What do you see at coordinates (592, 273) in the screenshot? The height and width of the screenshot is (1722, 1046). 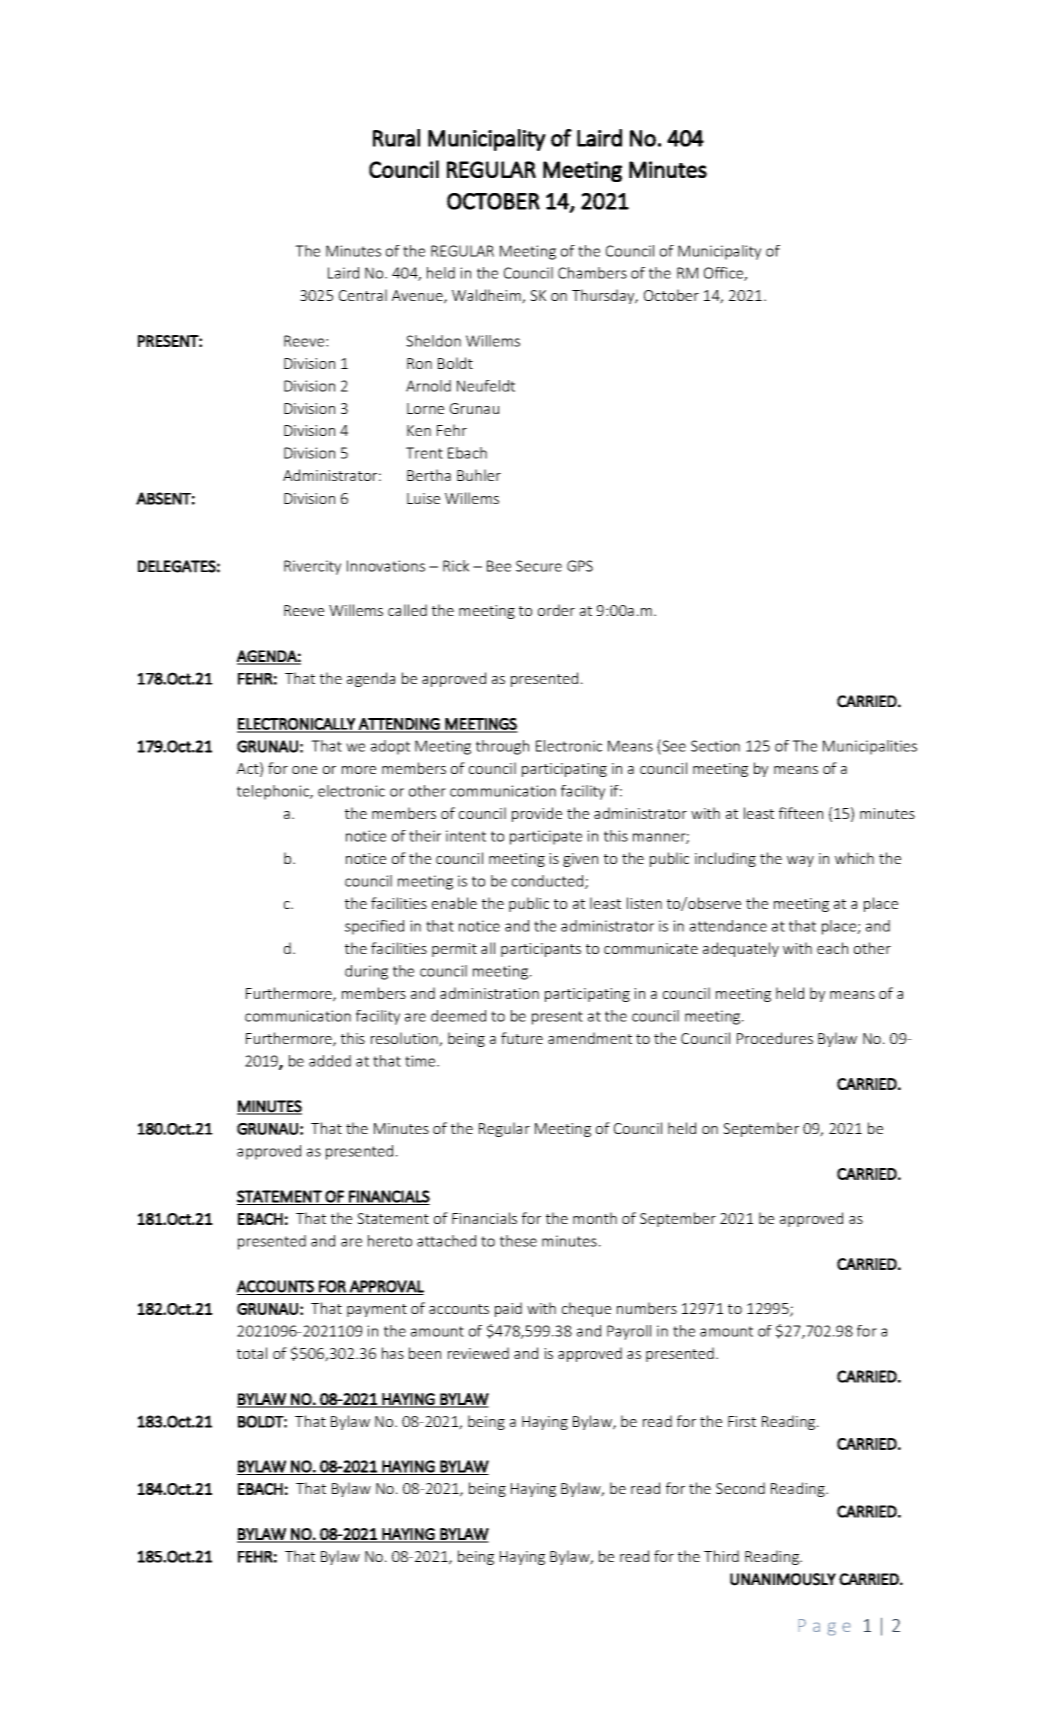 I see `Chambers` at bounding box center [592, 273].
